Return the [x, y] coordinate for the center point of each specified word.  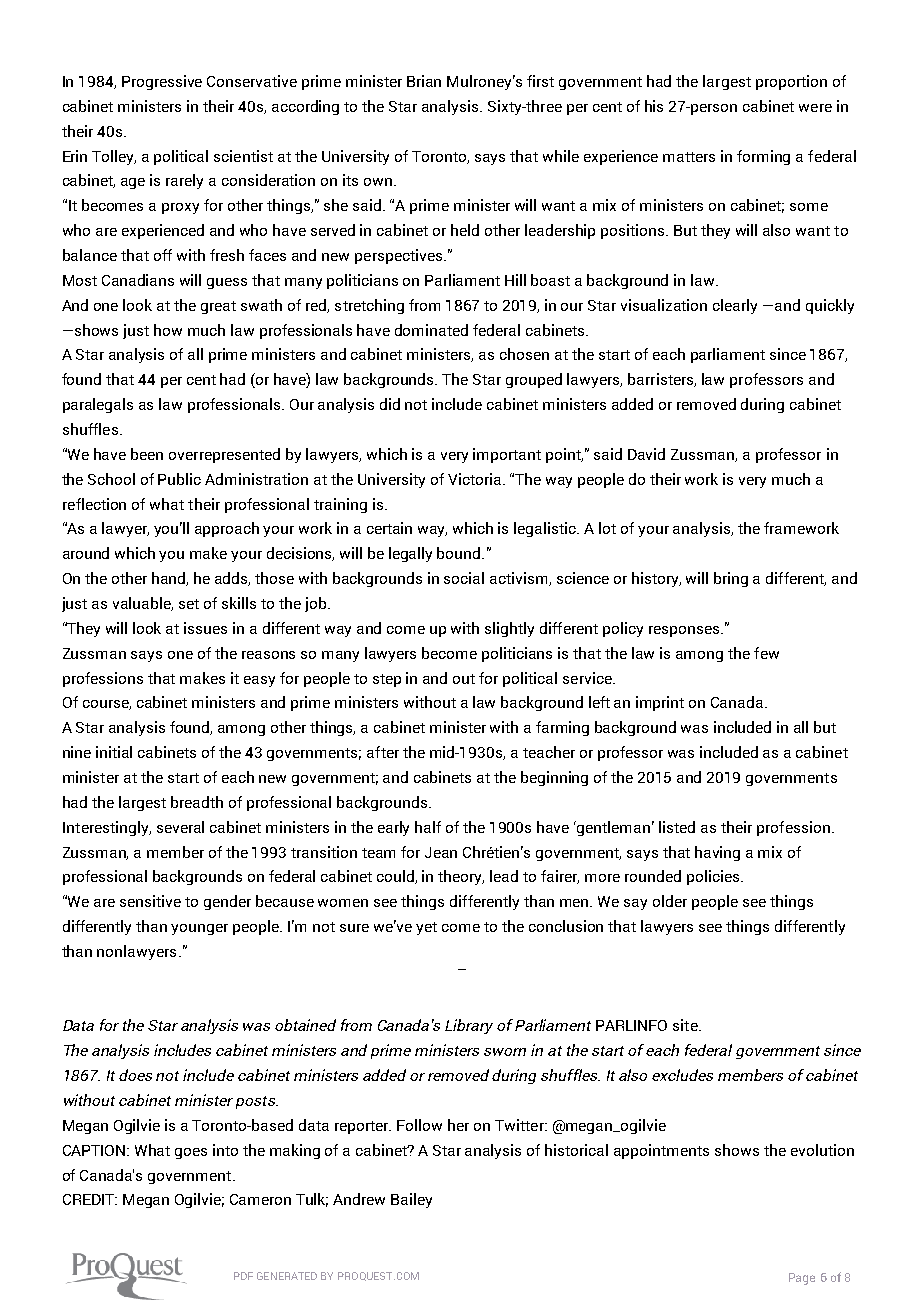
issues [205, 628]
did [390, 404]
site [686, 1025]
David [646, 454]
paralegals [98, 405]
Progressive [162, 82]
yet [426, 928]
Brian [424, 81]
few [766, 653]
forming [763, 157]
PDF [243, 1276]
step [387, 680]
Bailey [411, 1200]
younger [199, 929]
